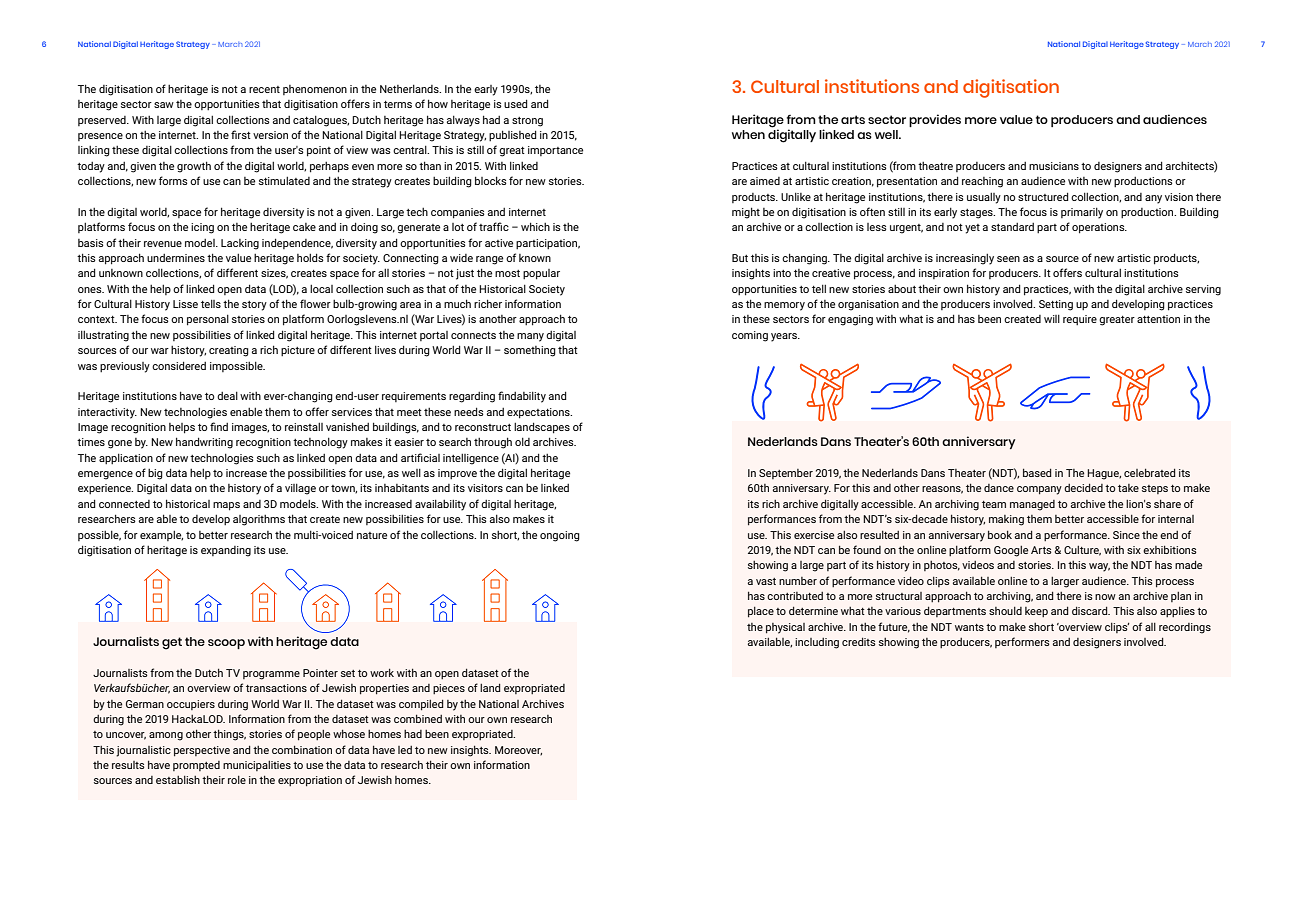 The height and width of the document is (924, 1308). Describe the element at coordinates (1037, 472) in the document. I see `based` at that location.
